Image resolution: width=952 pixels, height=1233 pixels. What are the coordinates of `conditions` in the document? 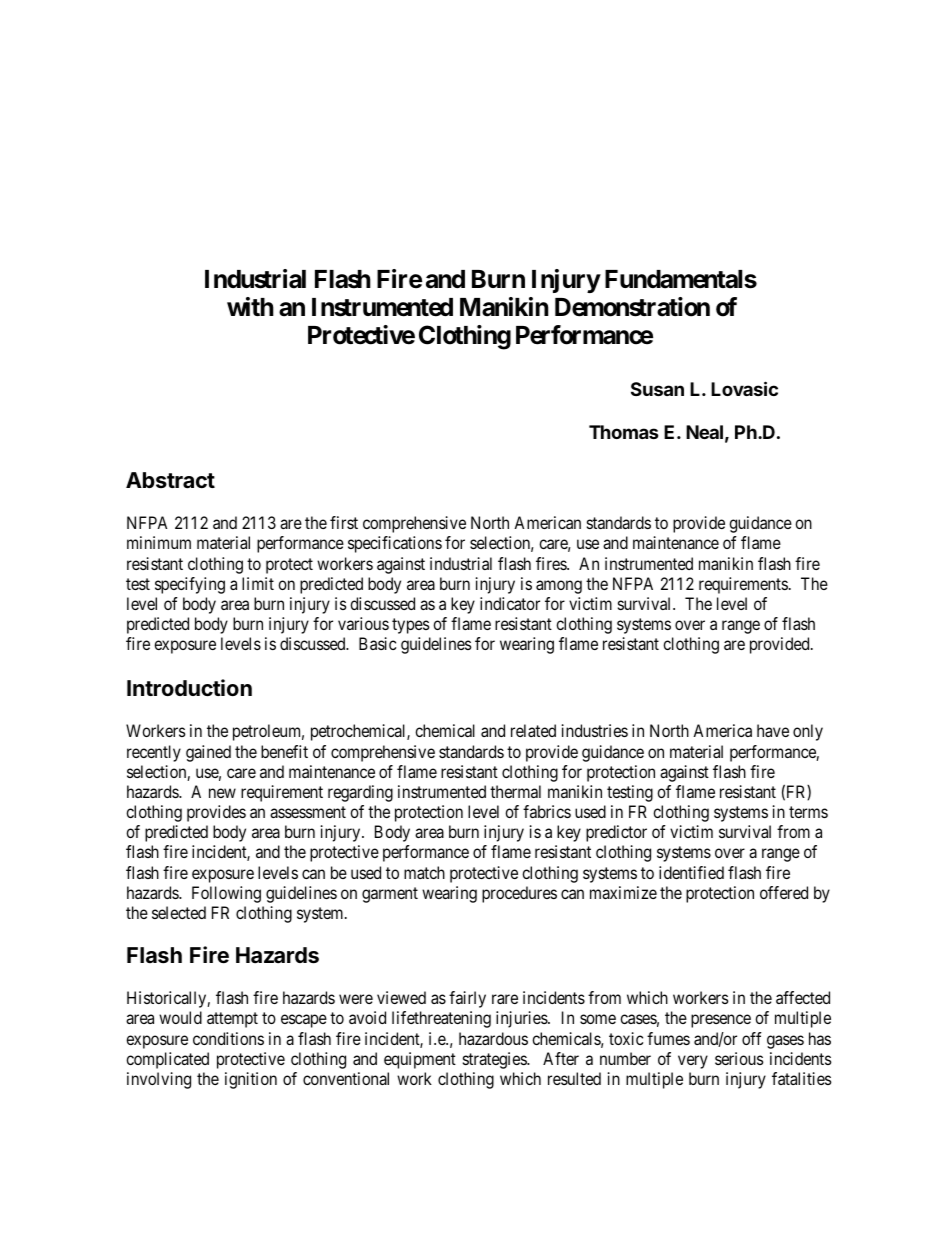 It's located at (228, 1038).
